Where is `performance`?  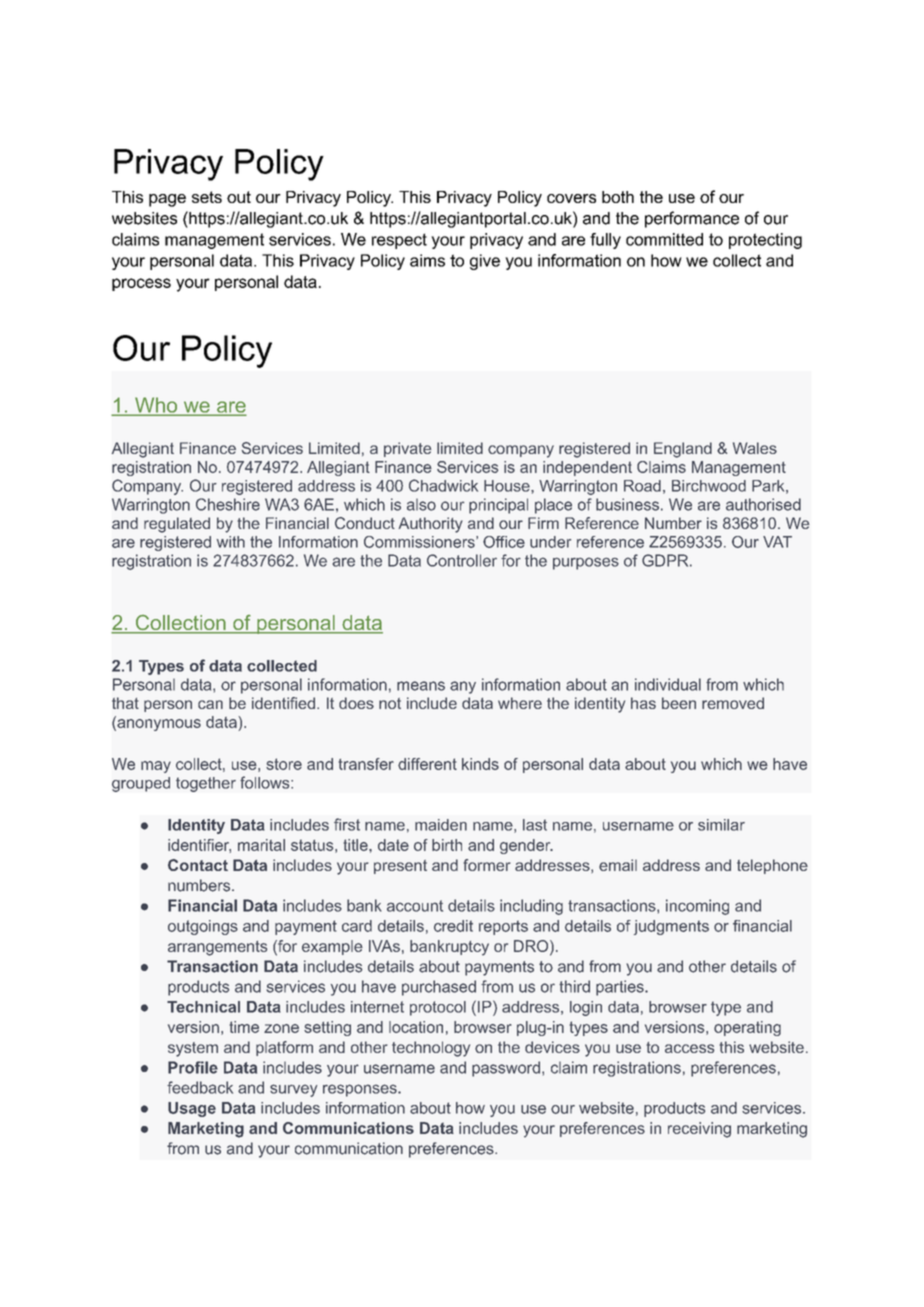
performance is located at coordinates (692, 219).
